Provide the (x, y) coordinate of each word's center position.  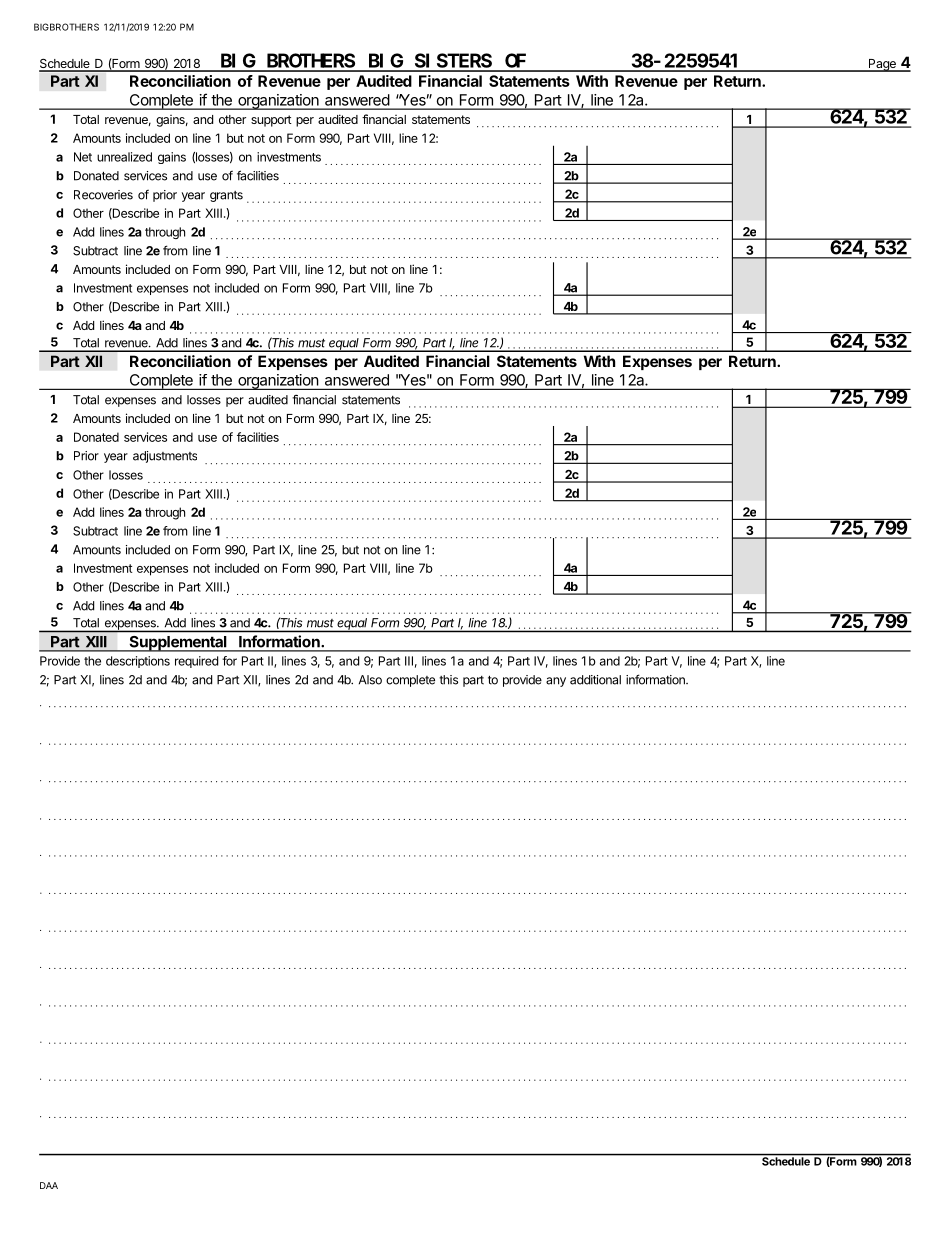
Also (370, 680)
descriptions (138, 662)
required (196, 662)
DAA (49, 1185)
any (556, 682)
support (271, 121)
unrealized (124, 157)
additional (595, 680)
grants (226, 196)
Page (882, 65)
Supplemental (178, 644)
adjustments (165, 457)
